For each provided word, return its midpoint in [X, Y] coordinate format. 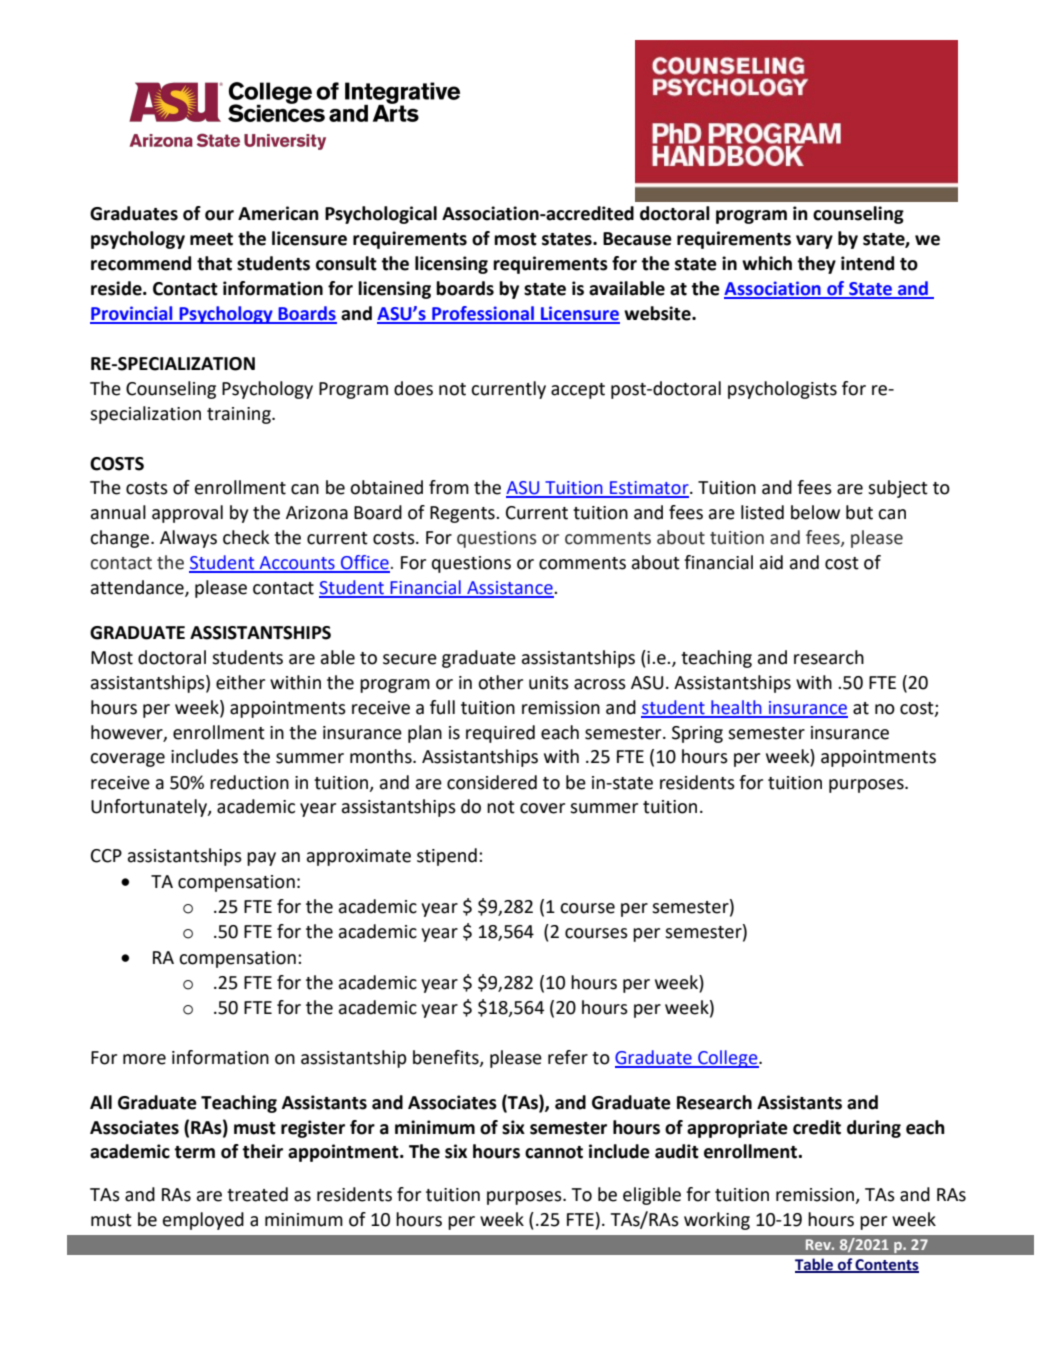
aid [771, 562]
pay [261, 859]
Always [188, 539]
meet [211, 239]
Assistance [510, 589]
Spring [697, 734]
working [717, 1221]
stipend [447, 857]
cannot [554, 1152]
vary [814, 242]
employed [203, 1221]
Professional [483, 314]
